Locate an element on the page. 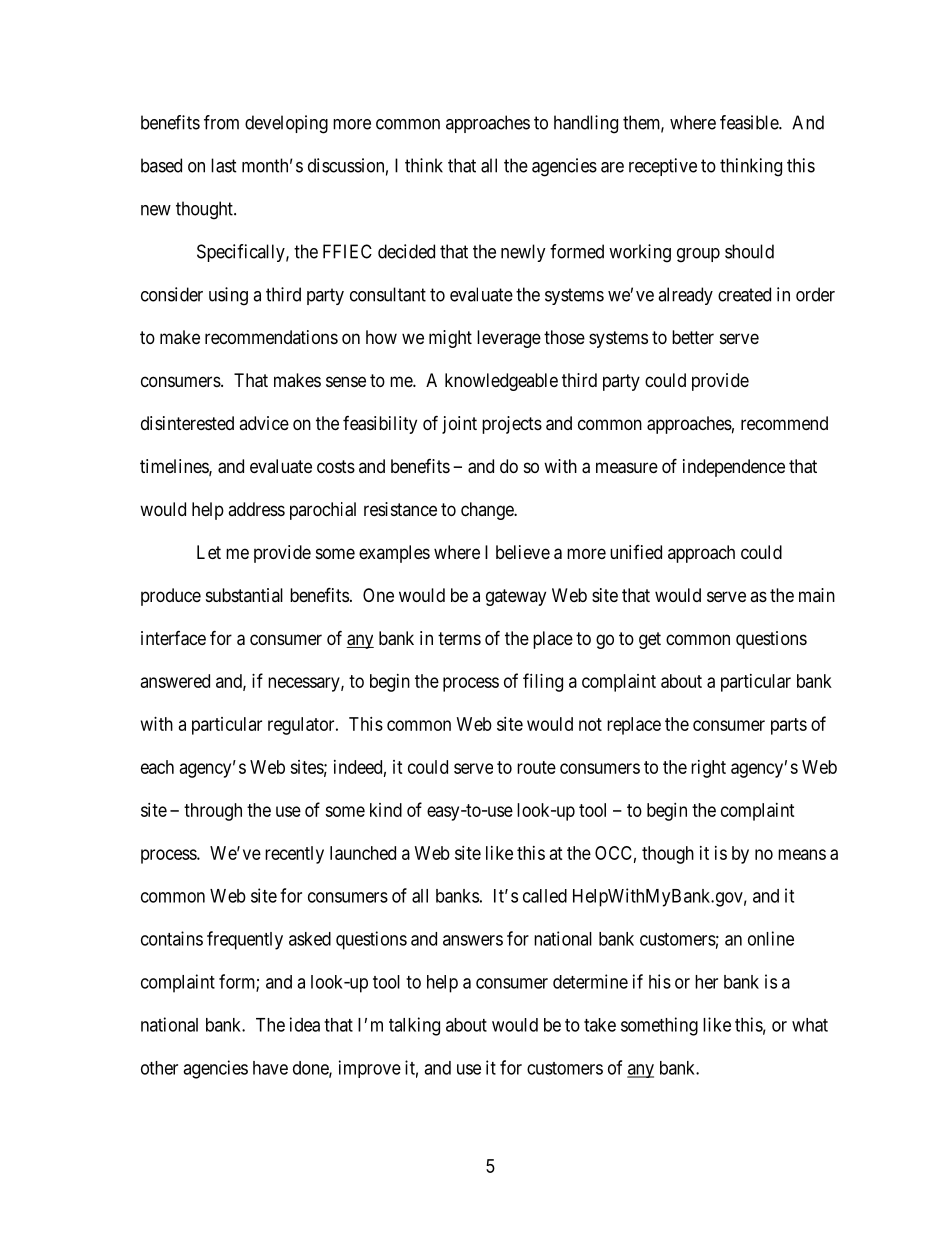 This image has height=1233, width=952. handling is located at coordinates (586, 124).
